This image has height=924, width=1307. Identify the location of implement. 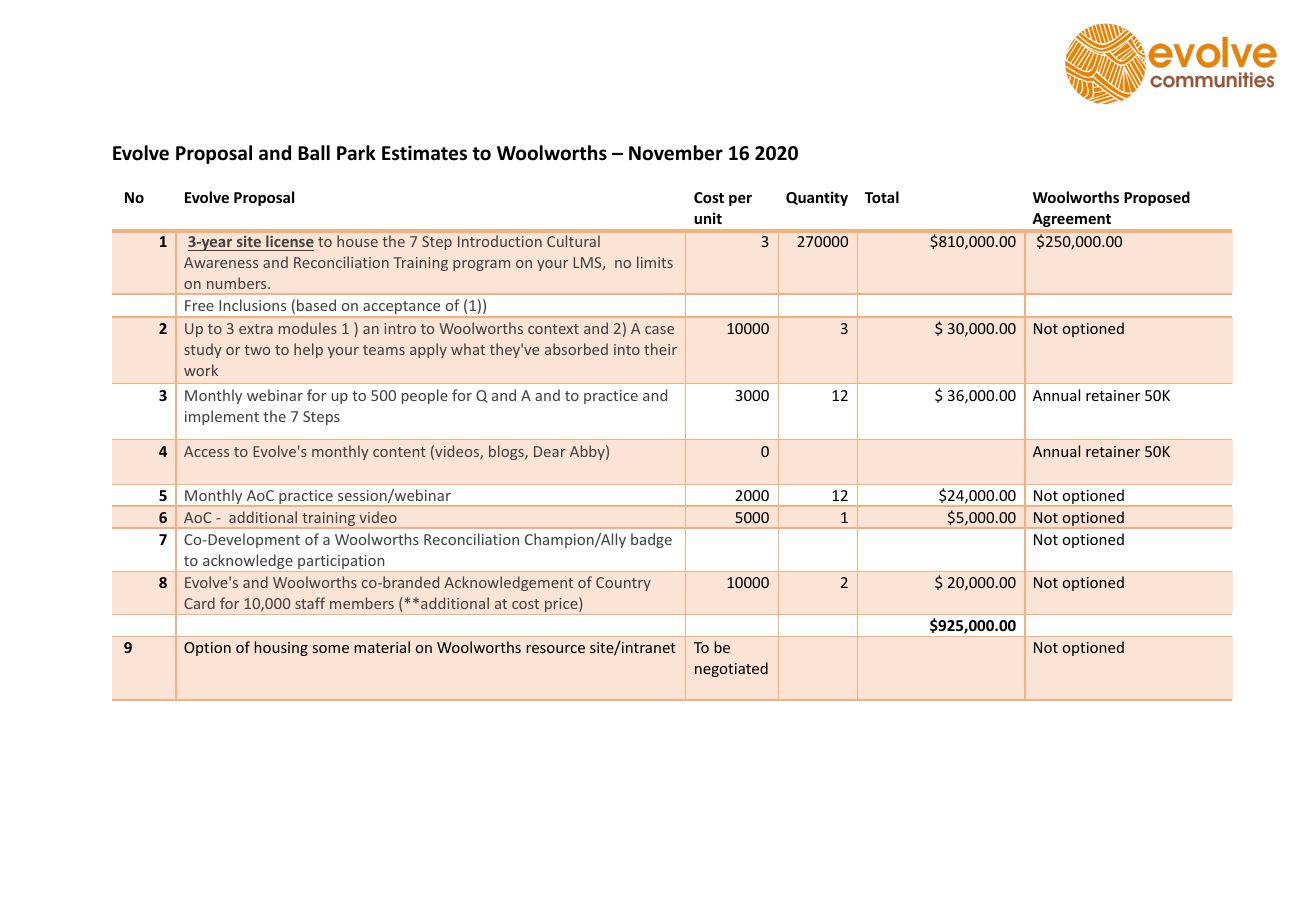
(222, 417).
